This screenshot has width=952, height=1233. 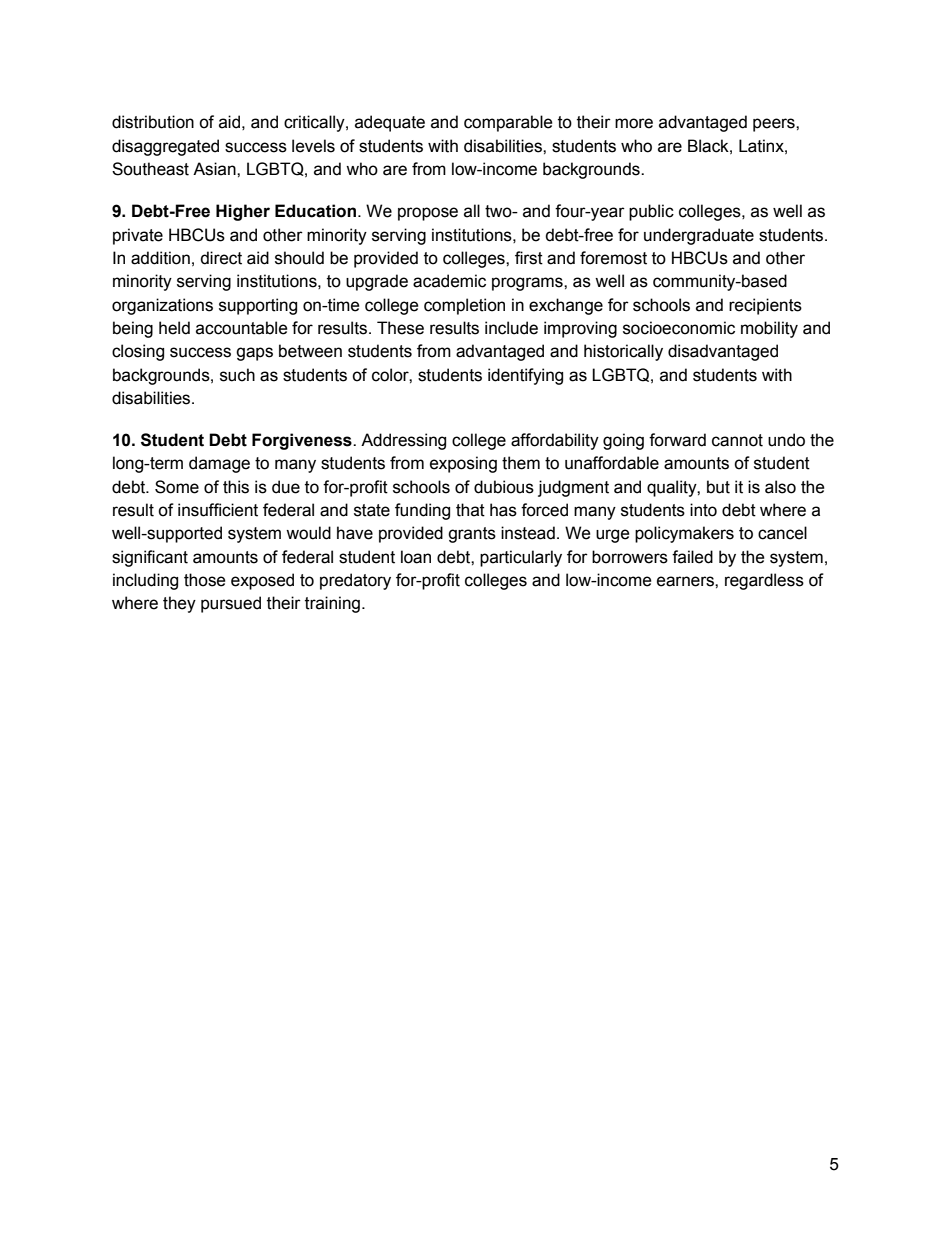 I want to click on damage, so click(x=219, y=464).
